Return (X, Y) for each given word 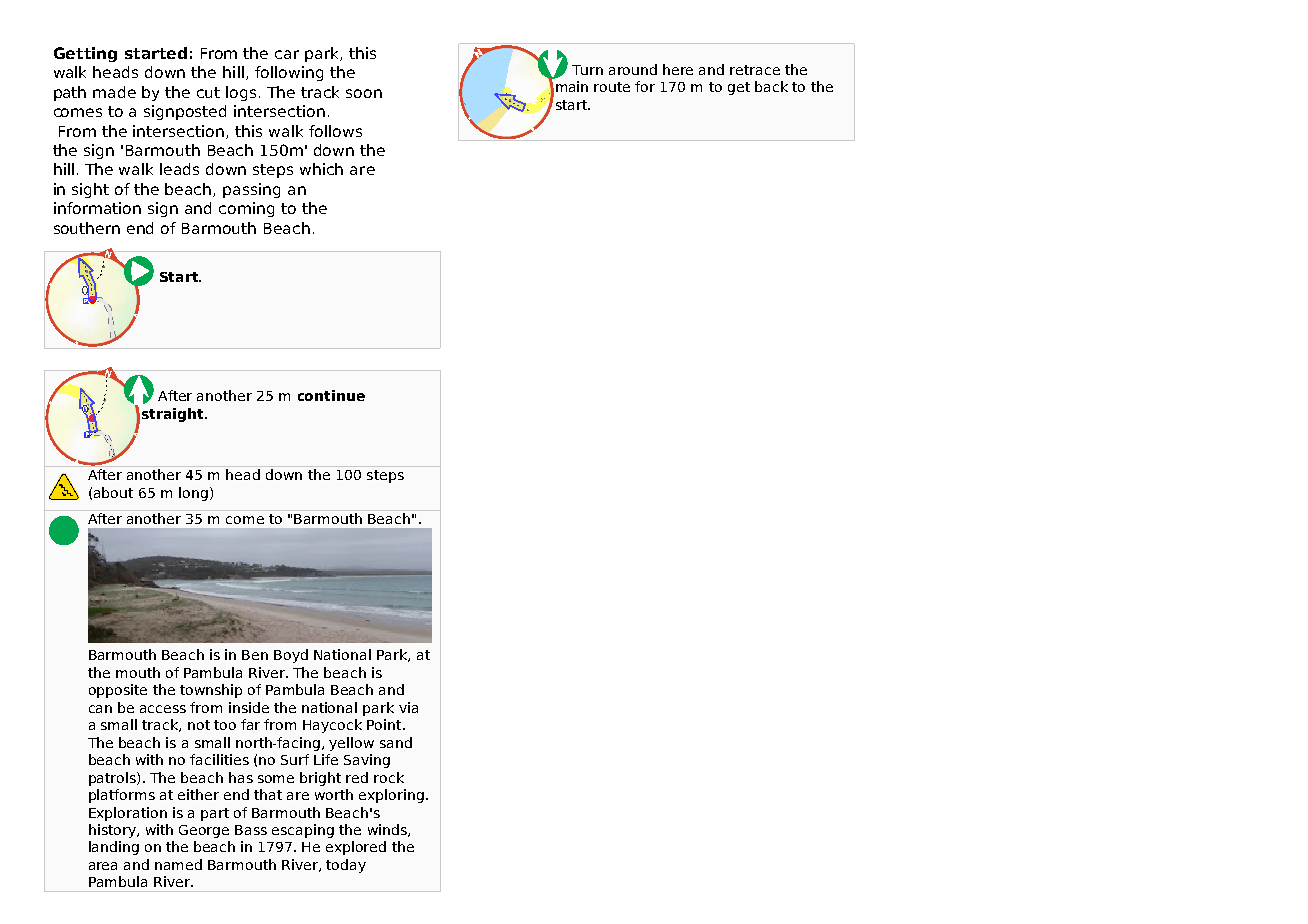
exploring (393, 796)
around (633, 69)
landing (114, 848)
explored (356, 848)
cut (208, 92)
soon (364, 93)
